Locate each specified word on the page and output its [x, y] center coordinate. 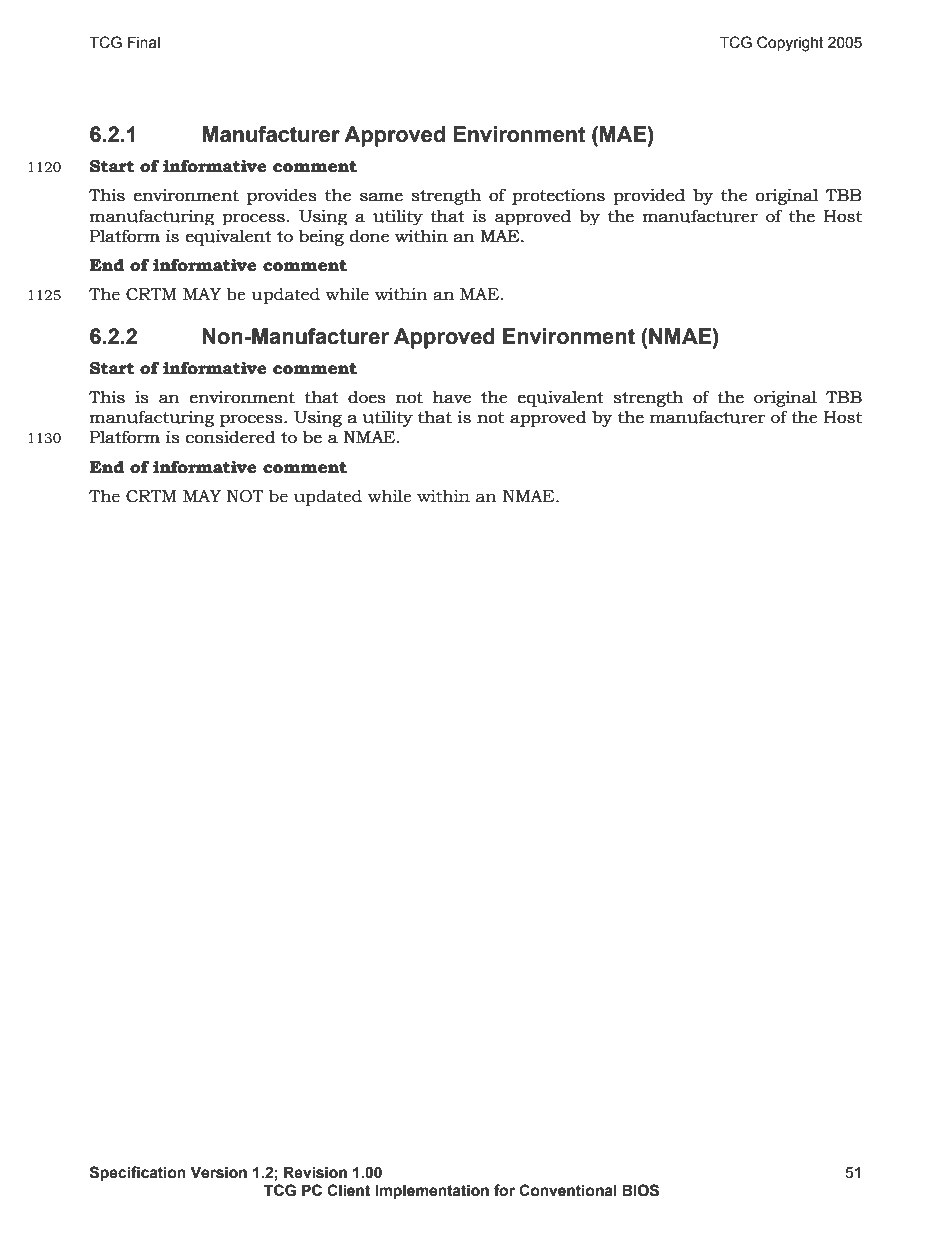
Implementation [432, 1192]
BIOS [640, 1190]
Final [144, 42]
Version [218, 1172]
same [381, 197]
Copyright [790, 44]
